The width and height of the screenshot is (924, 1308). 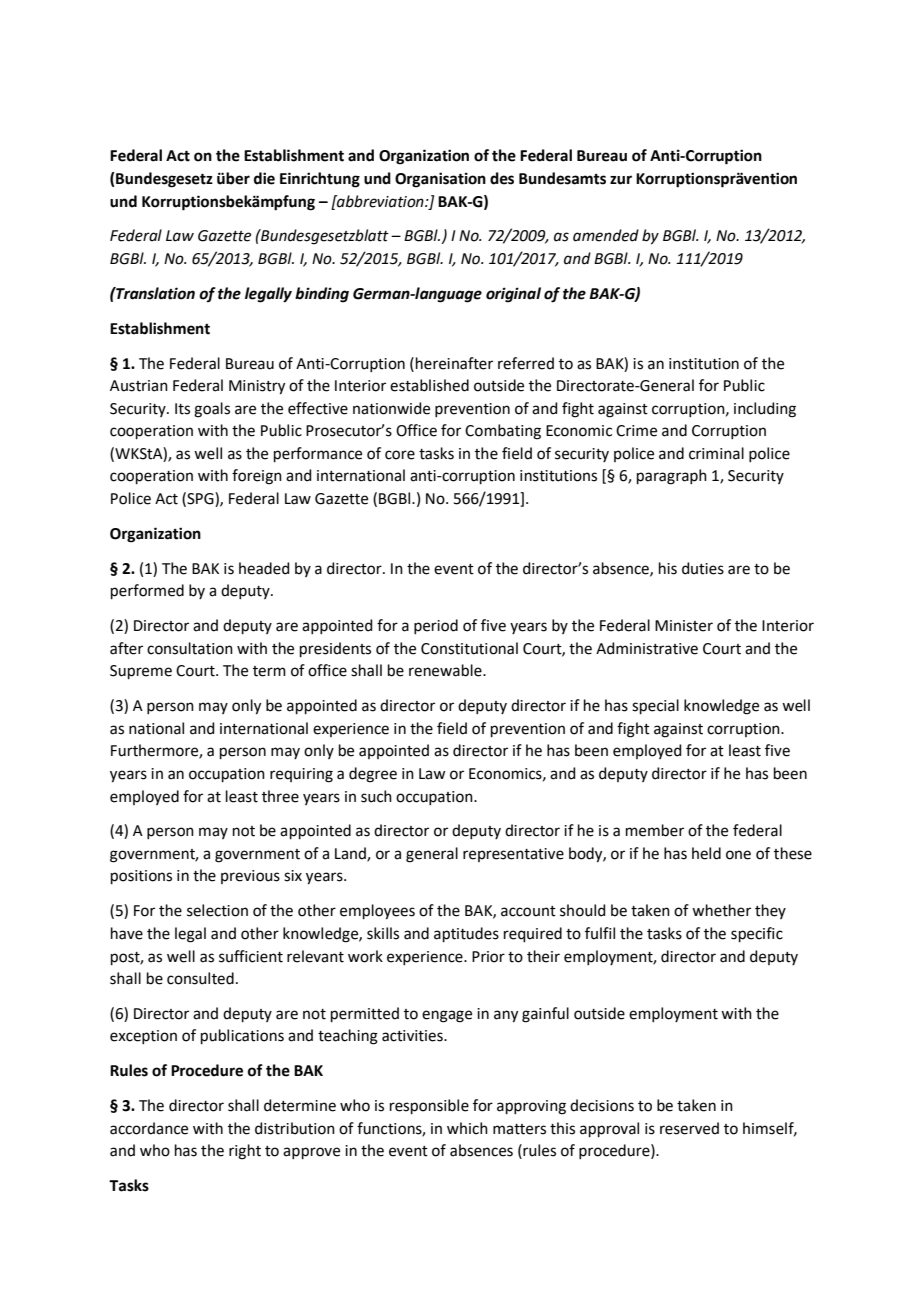 What do you see at coordinates (706, 853) in the screenshot?
I see `held` at bounding box center [706, 853].
